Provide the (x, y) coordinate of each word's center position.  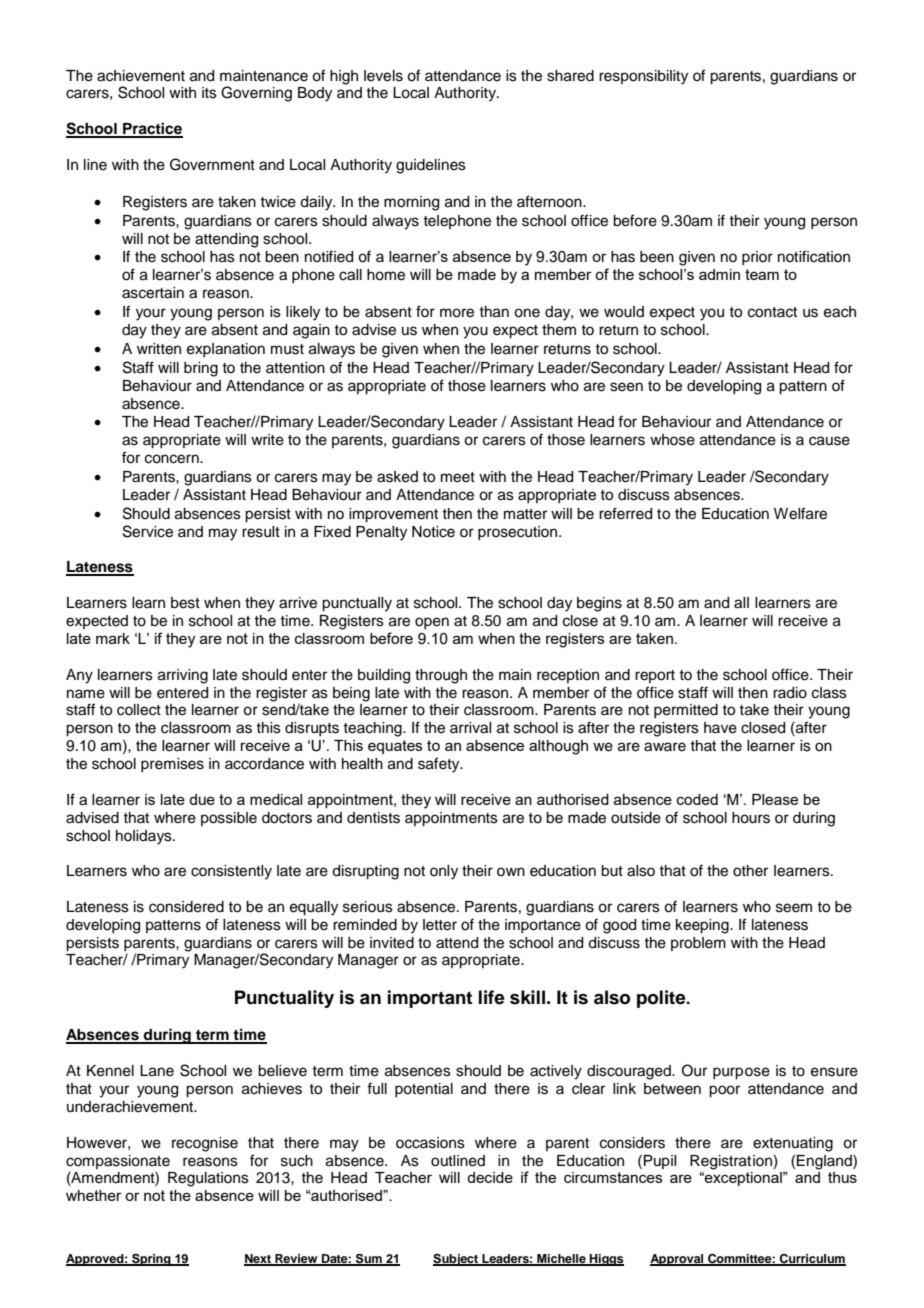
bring (201, 369)
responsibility (643, 77)
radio (790, 693)
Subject (456, 1260)
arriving (183, 676)
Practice (152, 129)
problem (698, 944)
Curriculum (812, 1260)
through (441, 676)
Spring (151, 1260)
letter (440, 925)
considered (186, 907)
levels (383, 76)
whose (672, 440)
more (457, 313)
